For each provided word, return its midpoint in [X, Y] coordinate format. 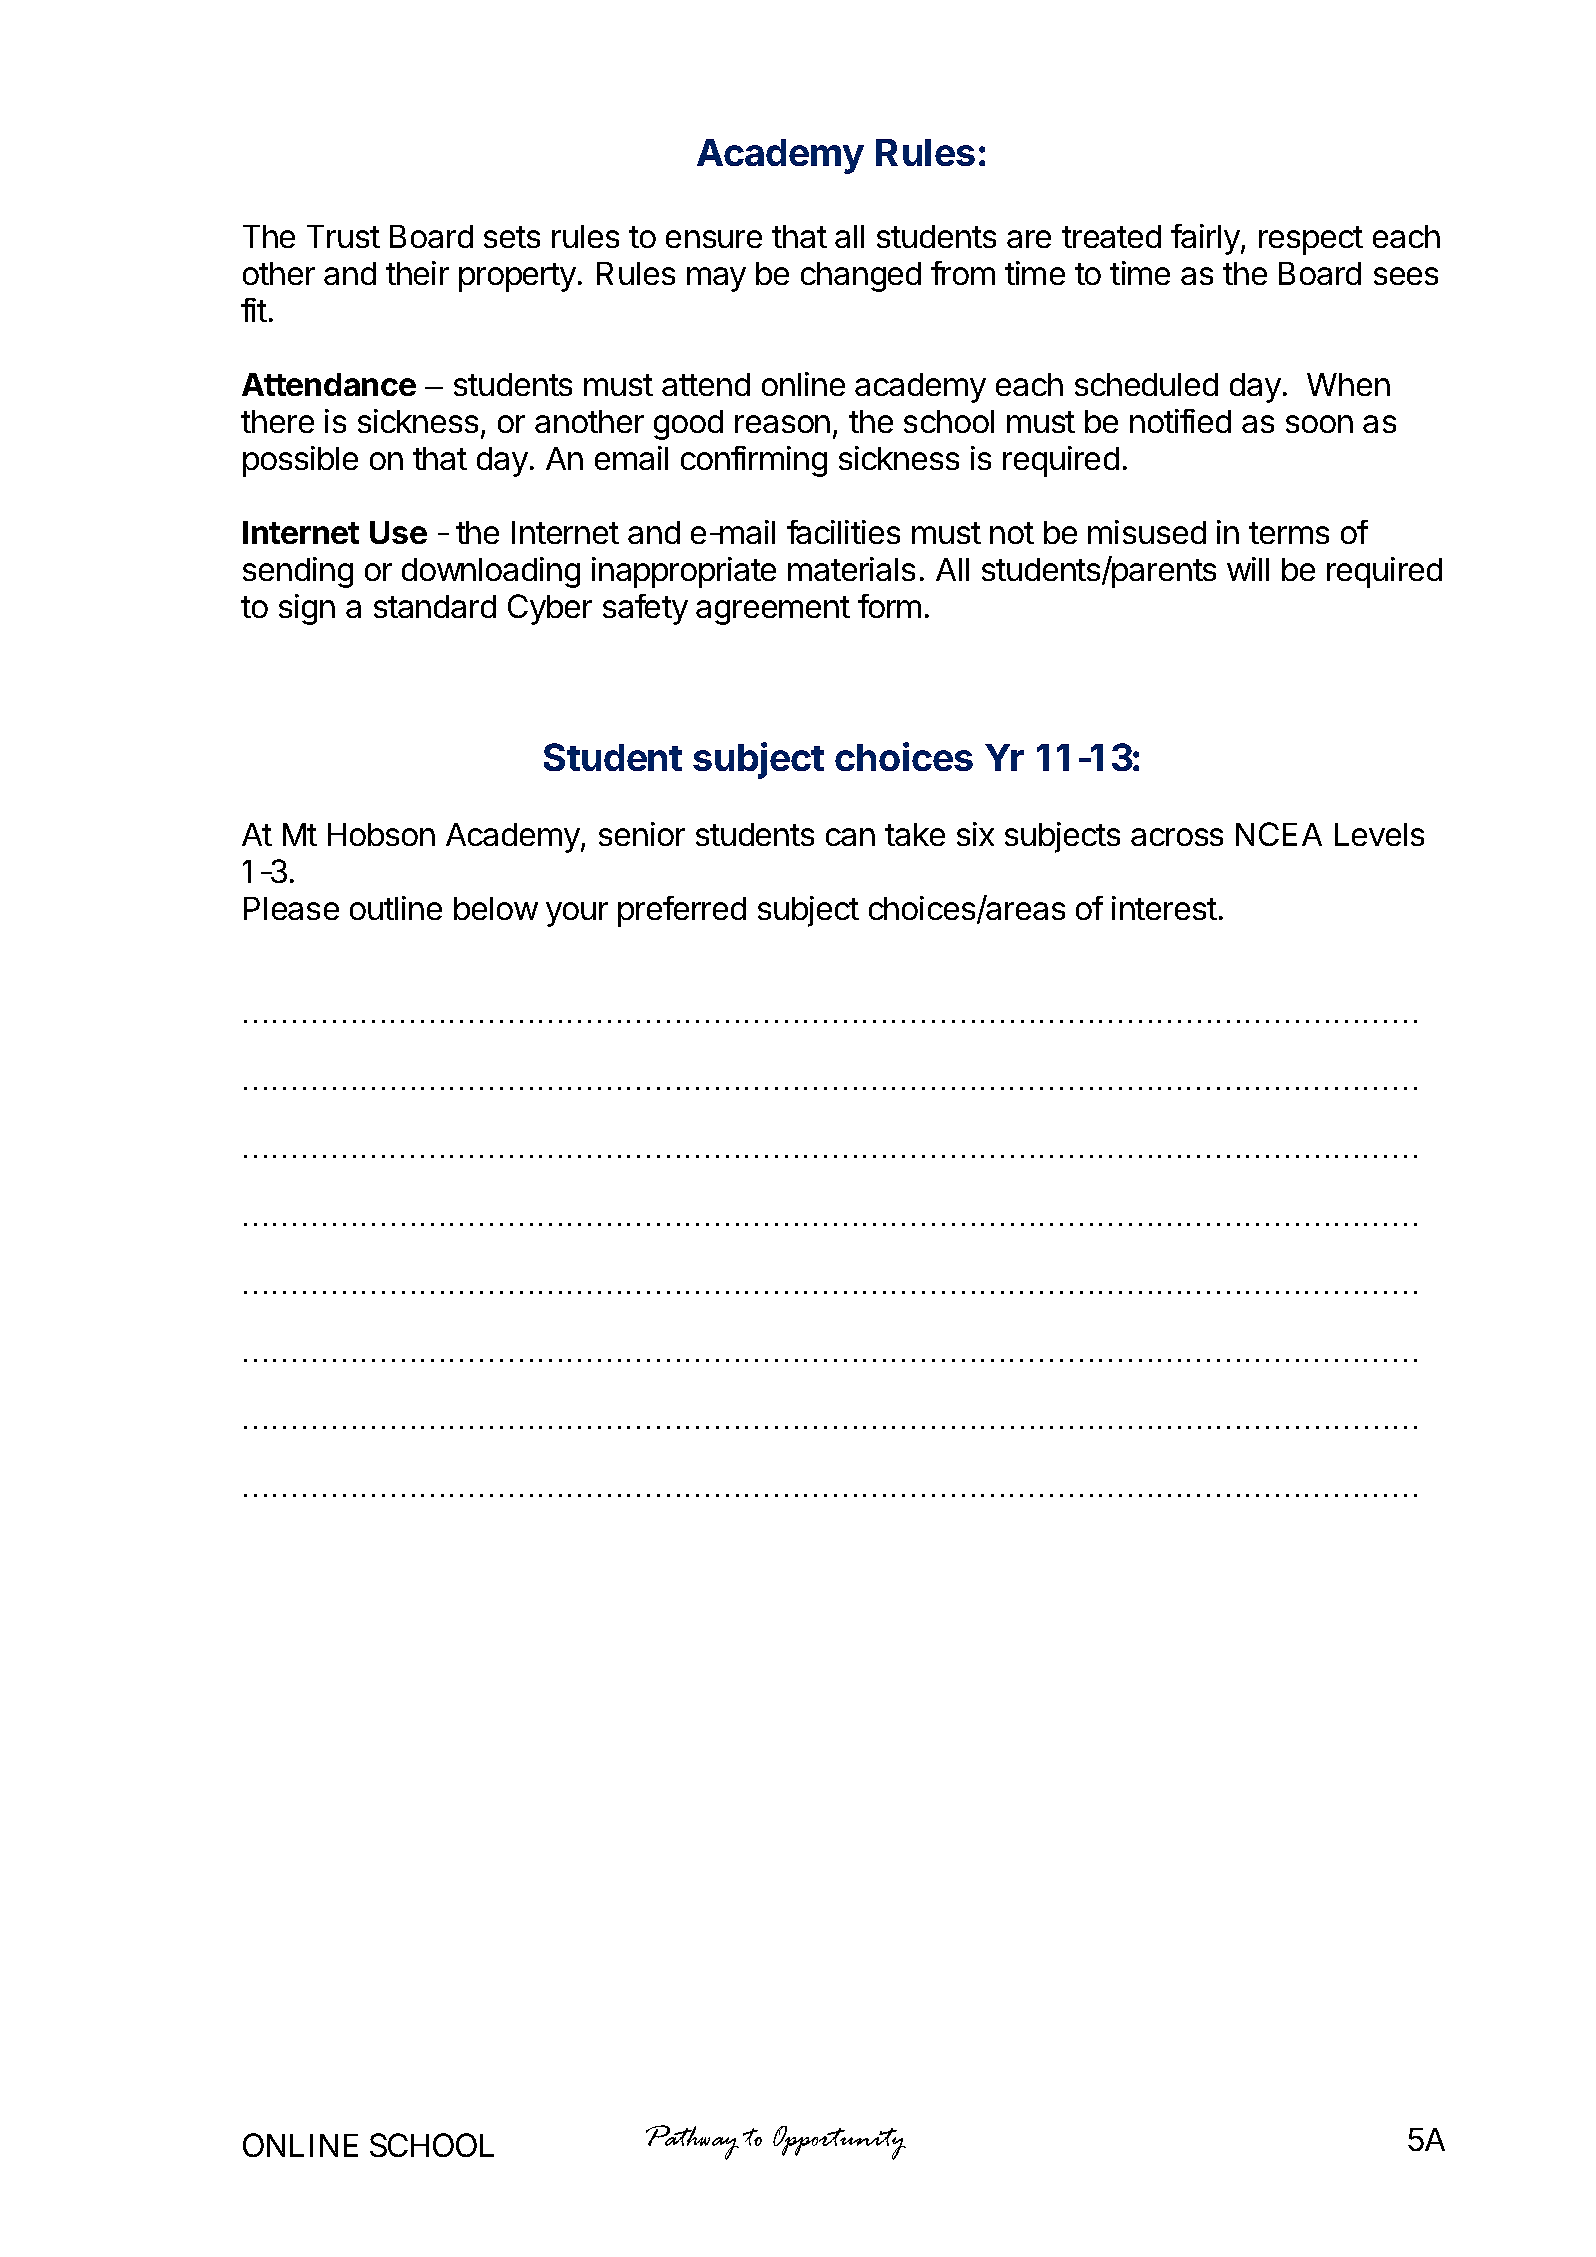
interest [1164, 908]
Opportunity [839, 2143]
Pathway [692, 2142]
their [417, 273]
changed [861, 277]
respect [1311, 240]
